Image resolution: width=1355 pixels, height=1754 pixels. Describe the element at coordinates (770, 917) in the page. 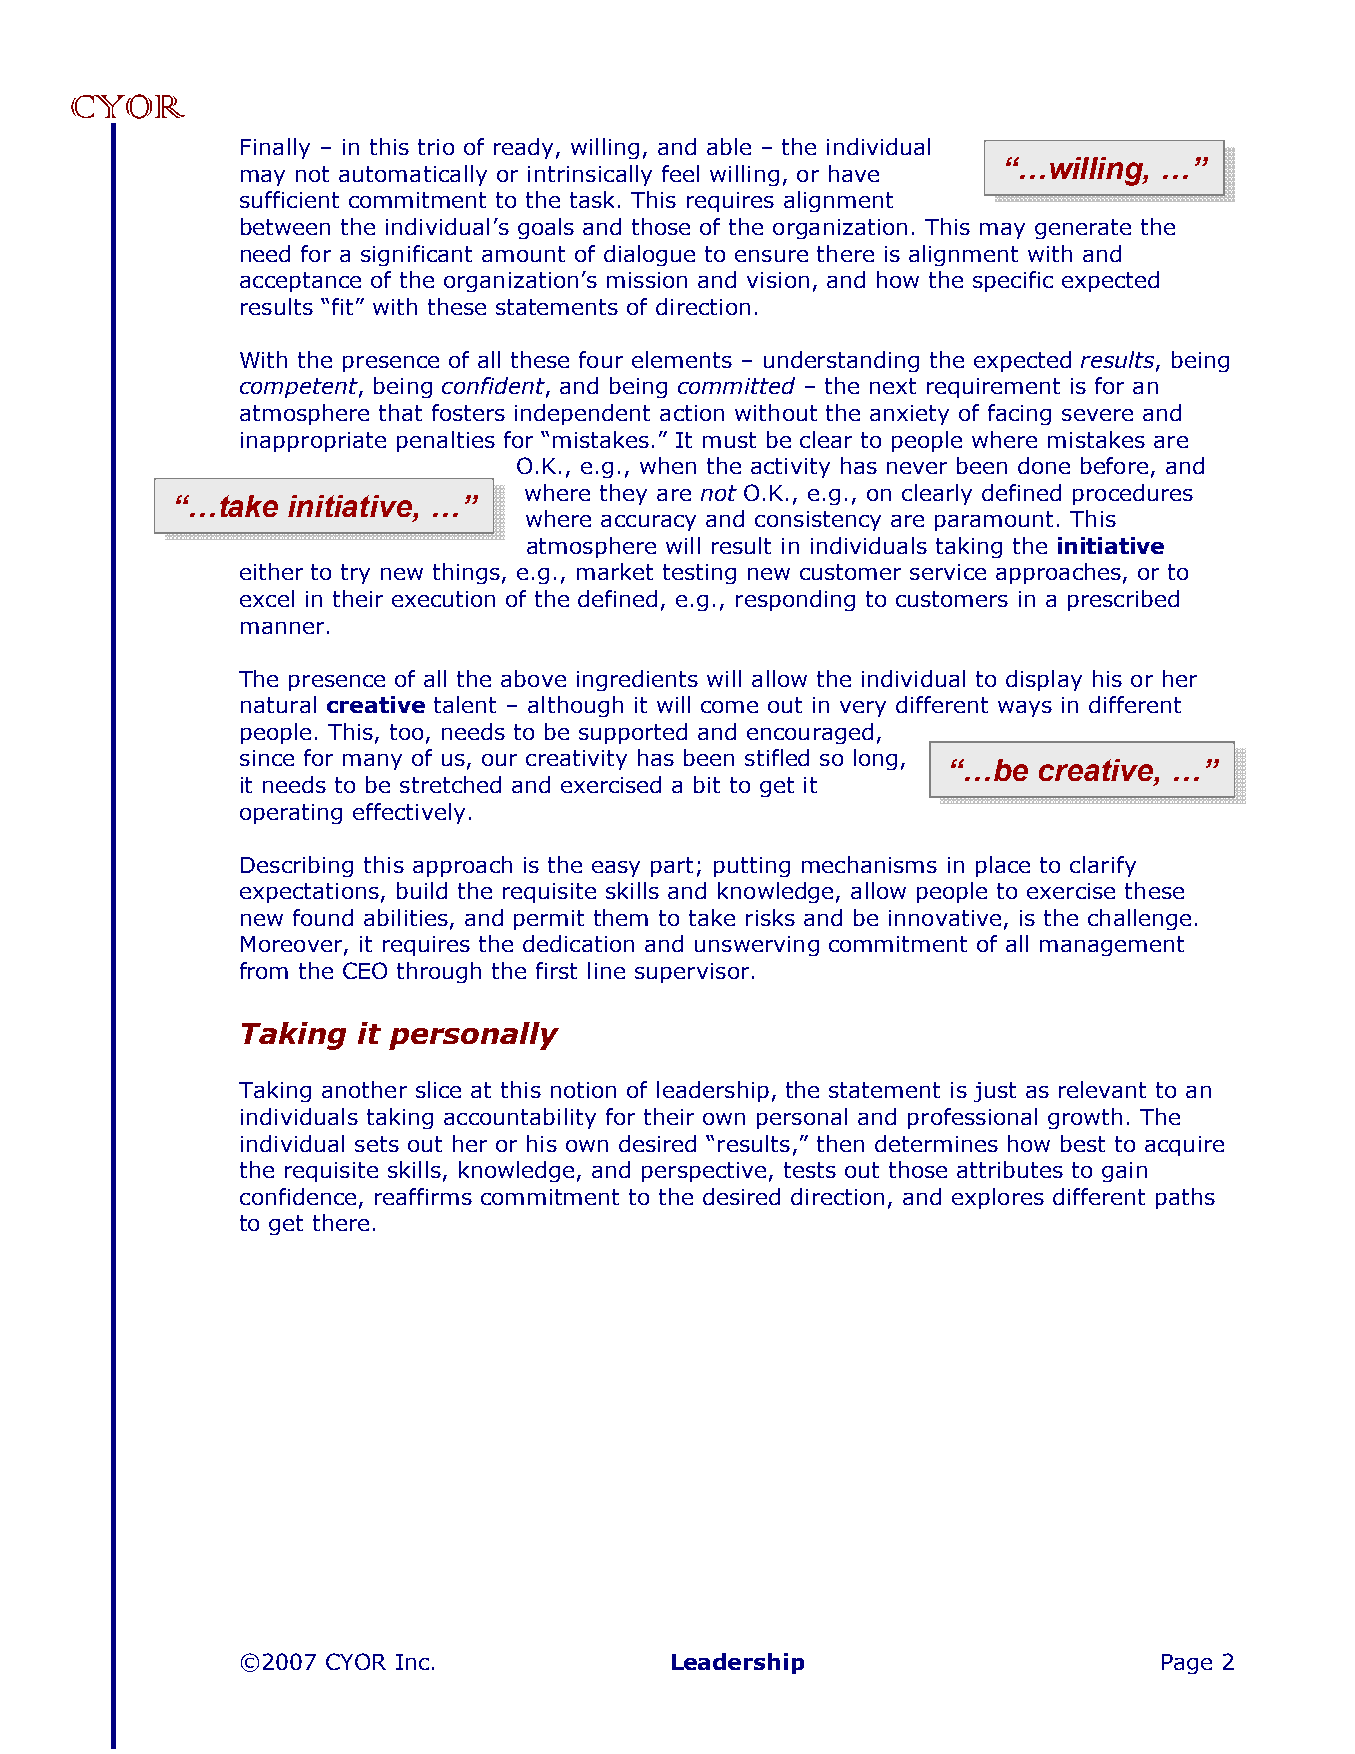

I see `risks` at that location.
